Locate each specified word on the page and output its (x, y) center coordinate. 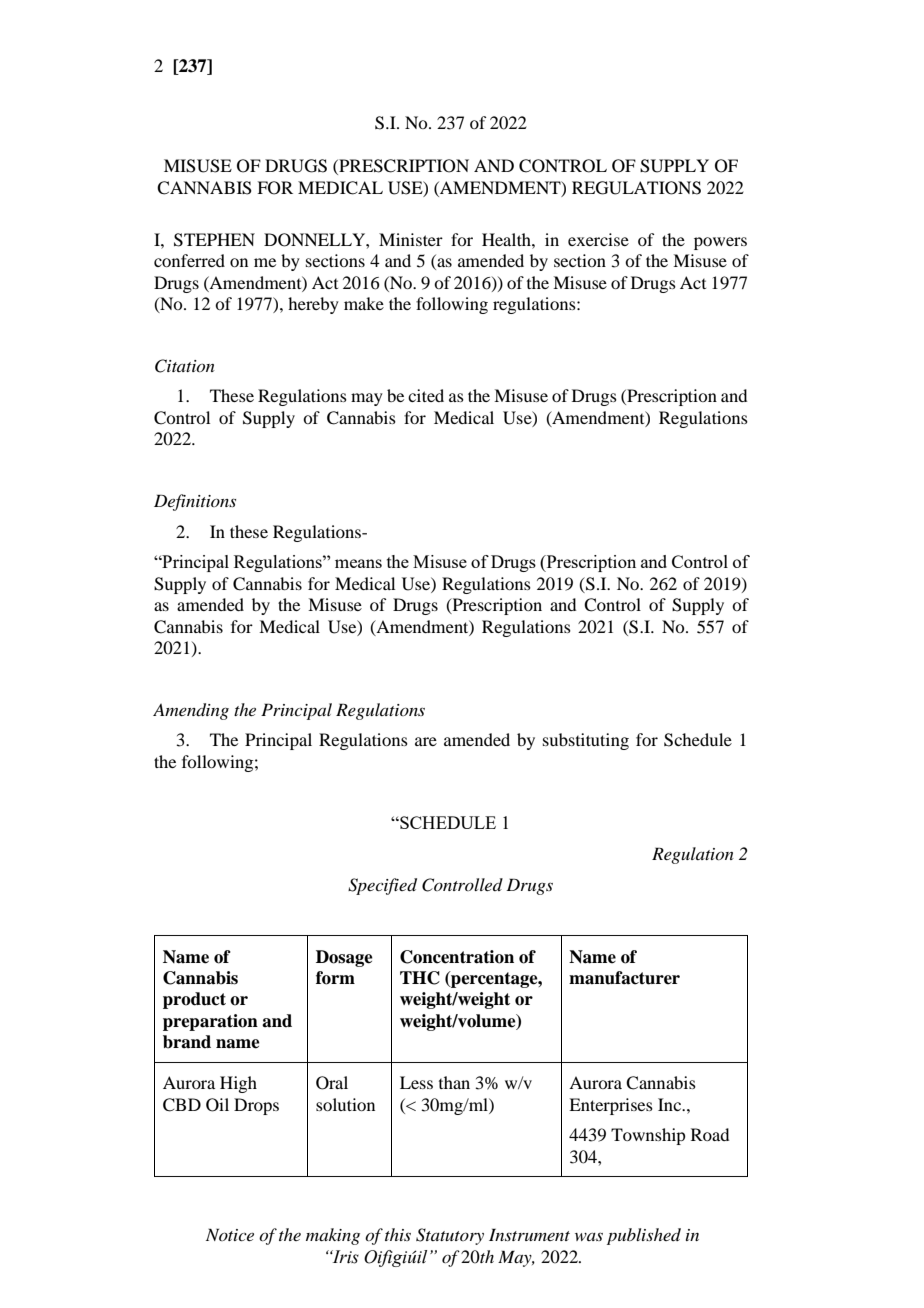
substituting (586, 741)
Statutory (450, 1236)
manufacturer (624, 978)
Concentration (457, 957)
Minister (411, 239)
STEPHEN (214, 240)
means (358, 563)
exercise (598, 239)
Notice (230, 1234)
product (194, 1000)
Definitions (195, 502)
